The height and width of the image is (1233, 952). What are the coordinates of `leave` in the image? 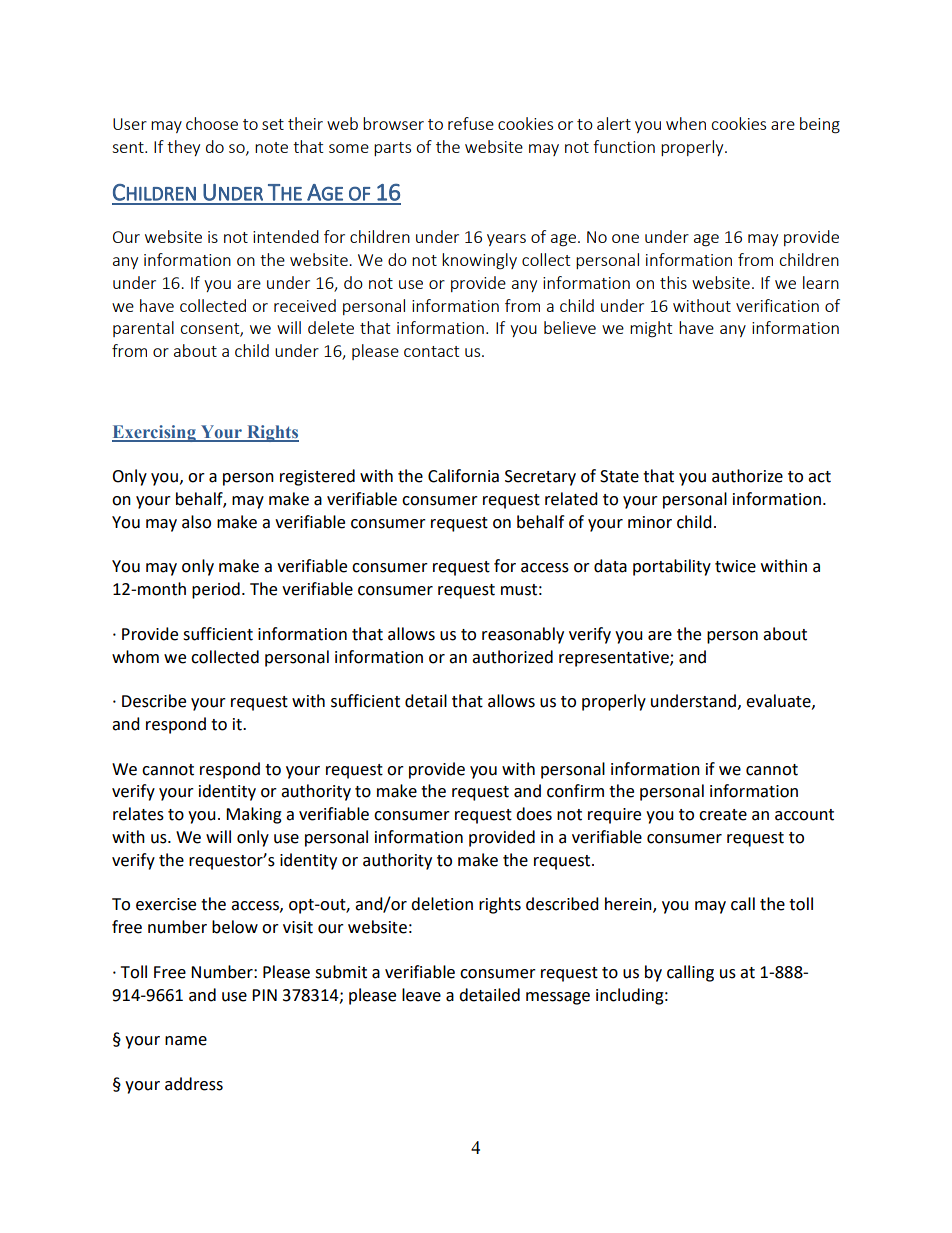 It's located at (421, 995).
